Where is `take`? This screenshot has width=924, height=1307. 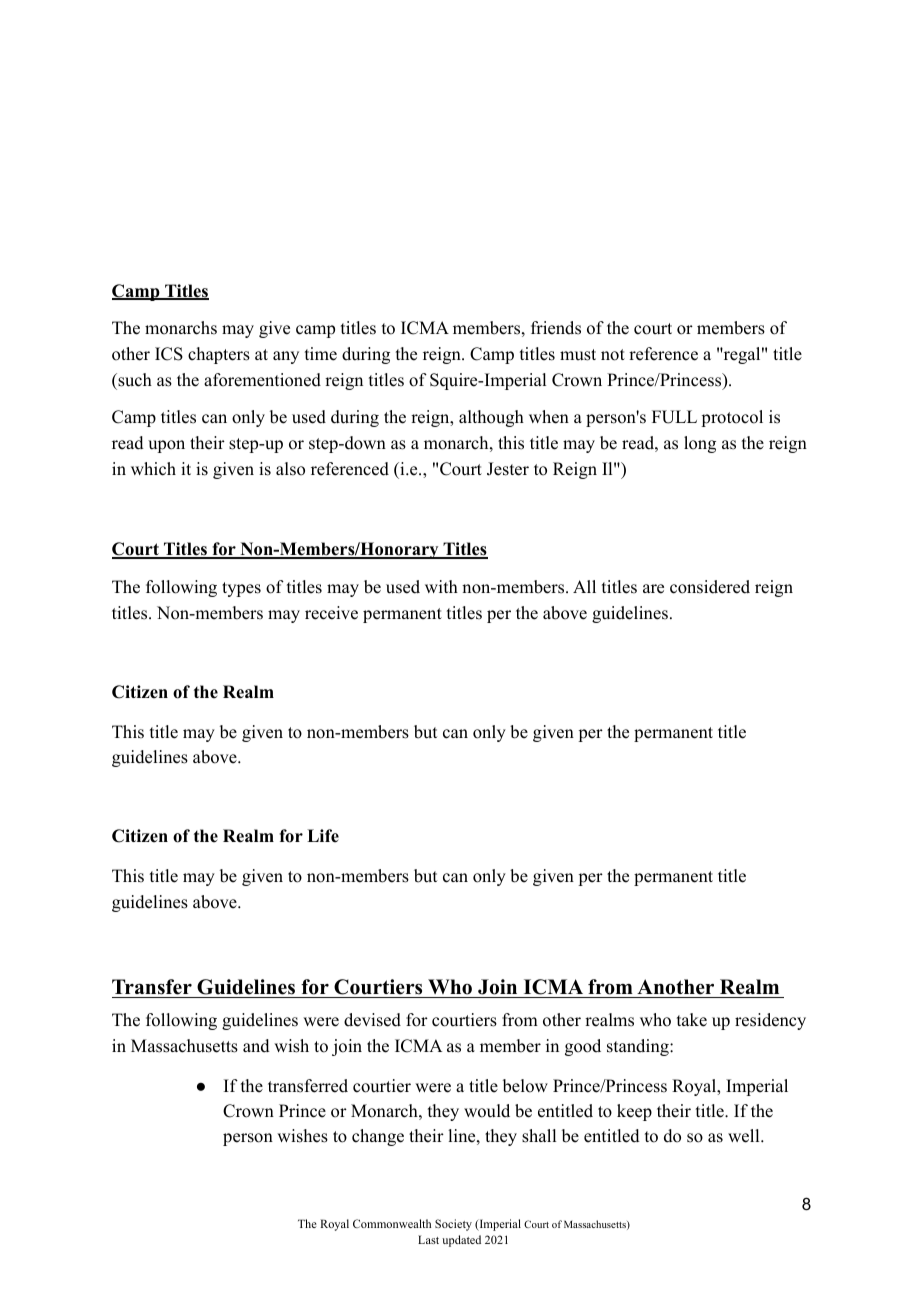 take is located at coordinates (692, 1020).
